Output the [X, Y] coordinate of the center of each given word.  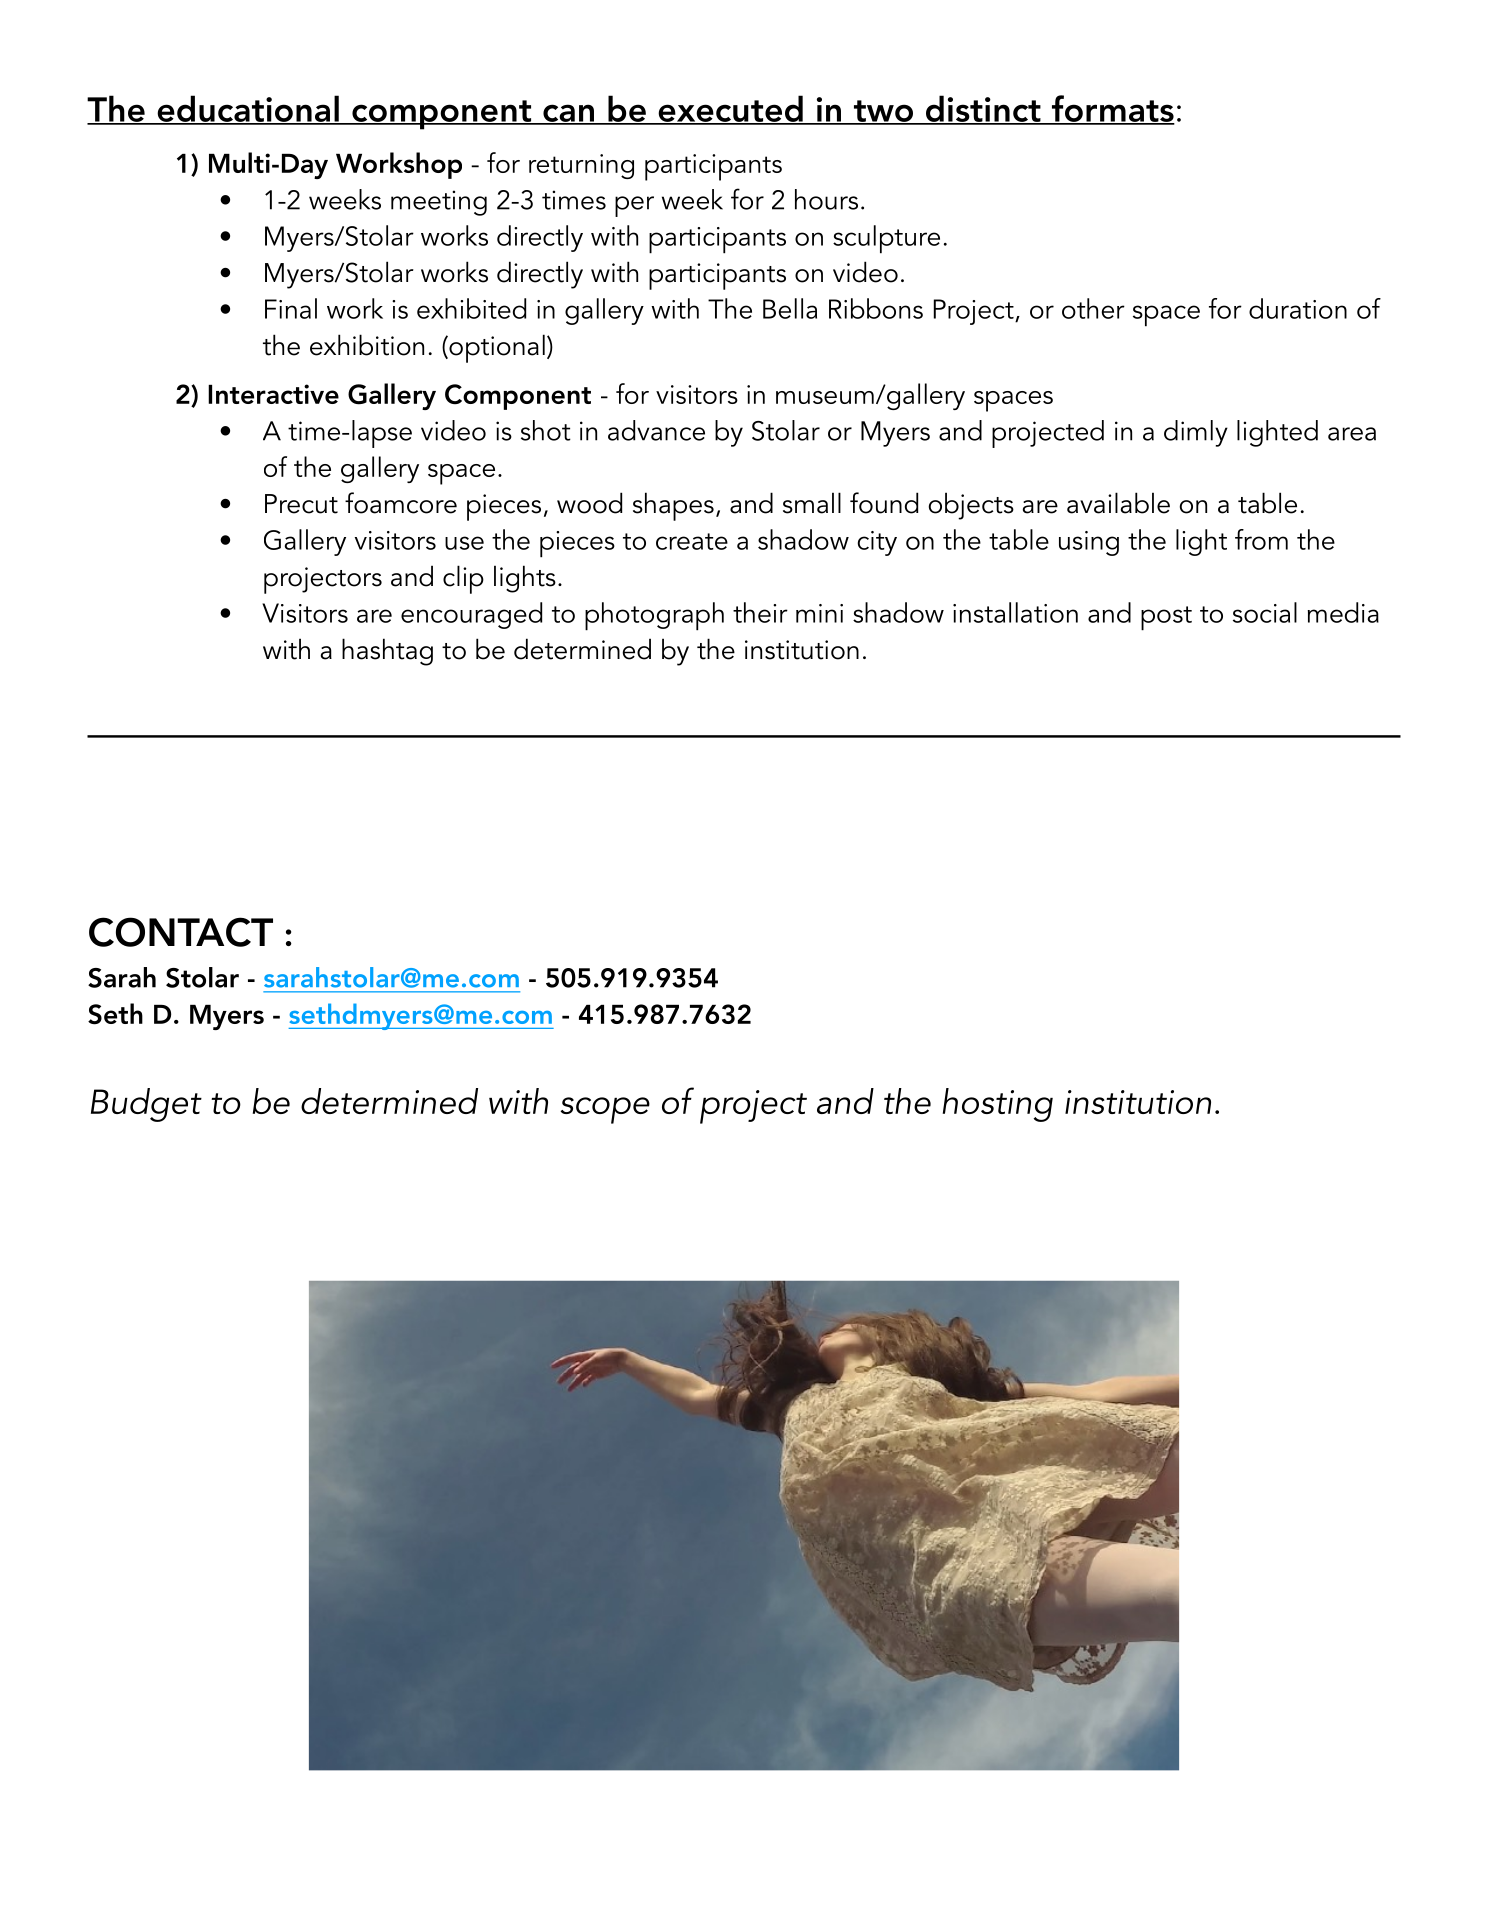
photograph [654, 616]
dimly [1196, 433]
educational [248, 109]
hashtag [387, 652]
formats [1112, 109]
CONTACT [181, 932]
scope [605, 1110]
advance [656, 430]
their [760, 612]
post [1166, 618]
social [1265, 612]
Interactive [273, 394]
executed [730, 109]
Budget [146, 1105]
